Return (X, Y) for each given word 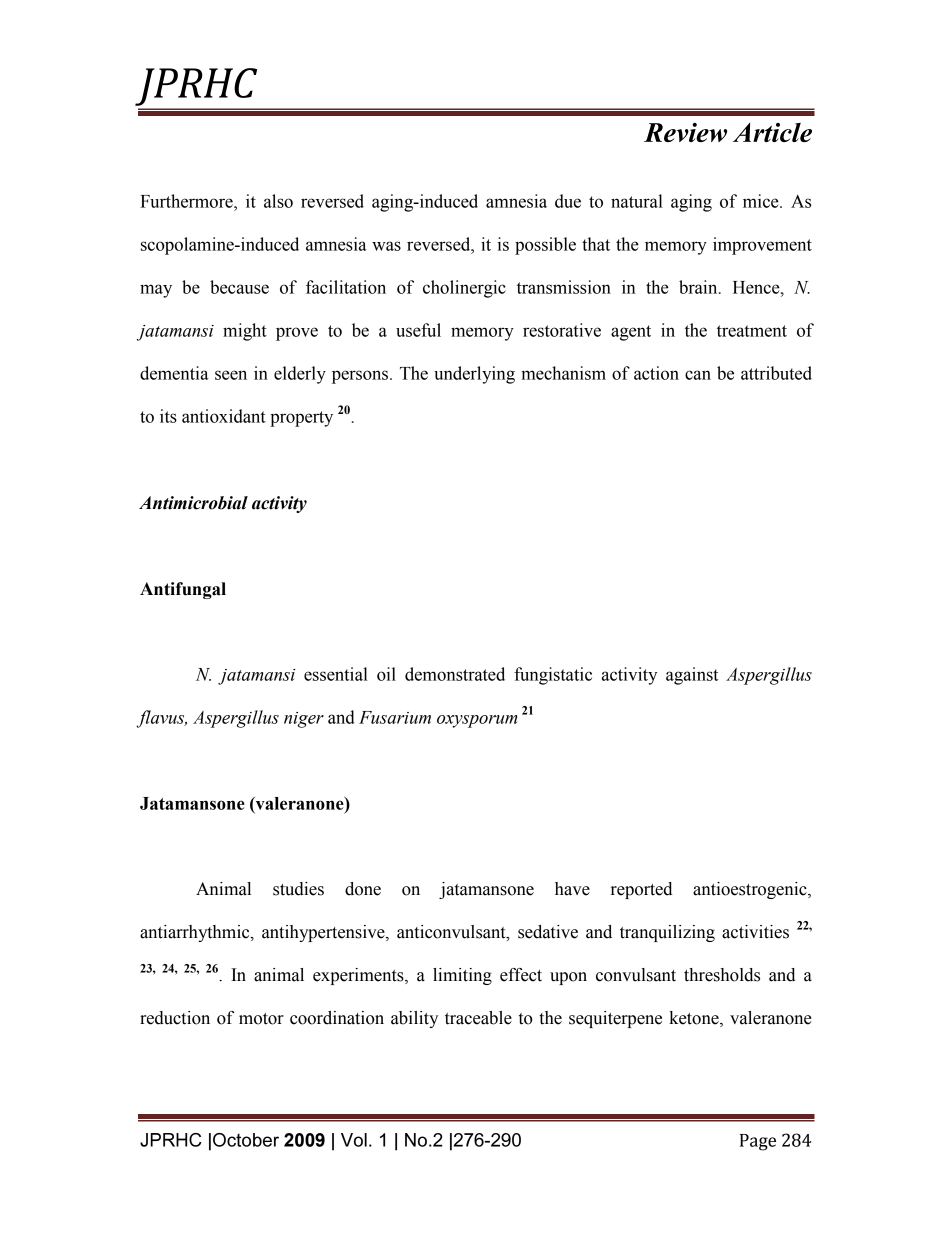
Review (685, 132)
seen (231, 375)
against (692, 676)
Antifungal (183, 590)
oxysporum (477, 721)
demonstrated (455, 674)
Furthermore (187, 201)
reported (641, 890)
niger (304, 720)
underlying (474, 375)
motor (261, 1019)
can (698, 375)
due (568, 201)
